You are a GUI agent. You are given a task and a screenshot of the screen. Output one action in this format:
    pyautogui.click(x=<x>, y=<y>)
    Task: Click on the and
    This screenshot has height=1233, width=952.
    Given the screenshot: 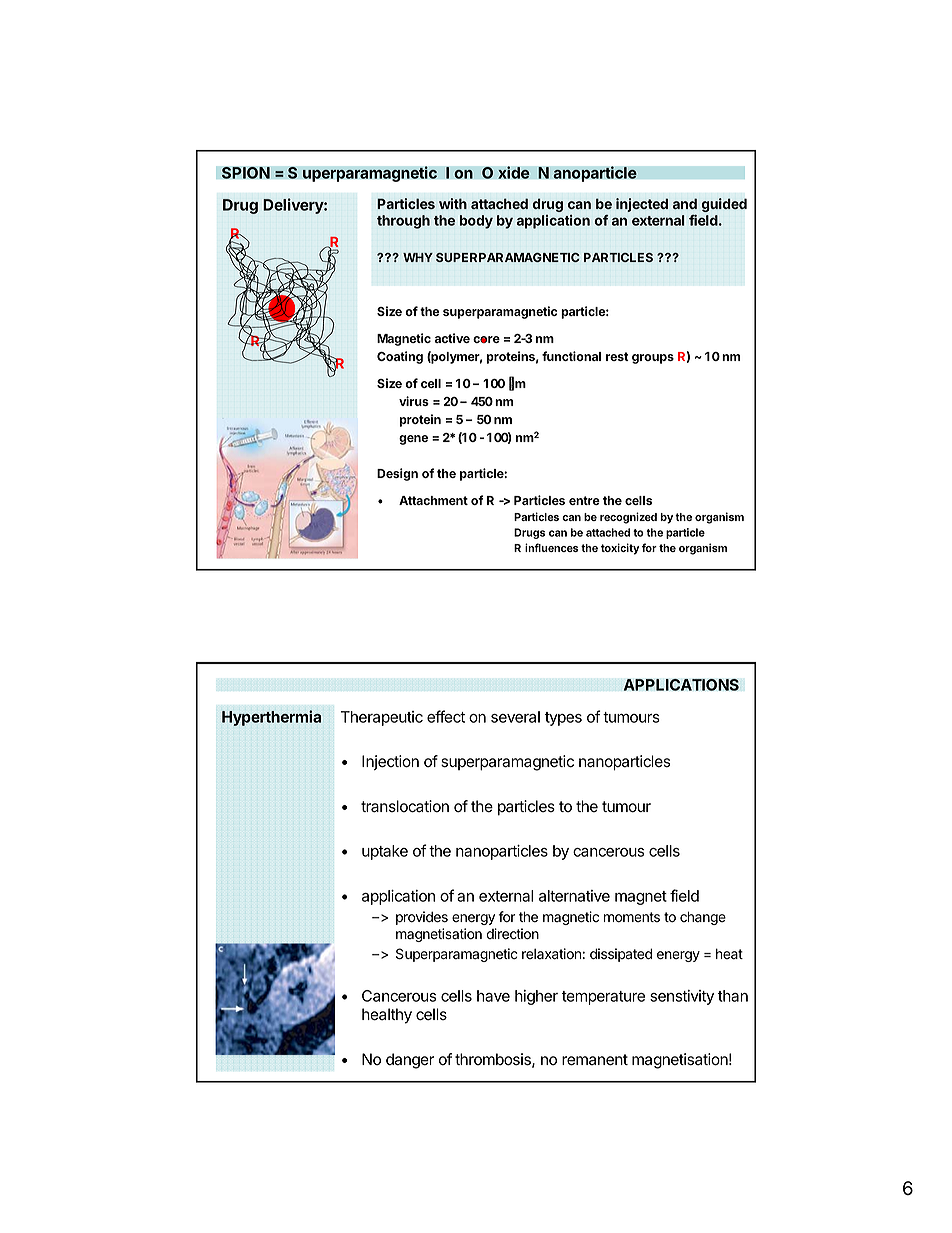 What is the action you would take?
    pyautogui.click(x=685, y=203)
